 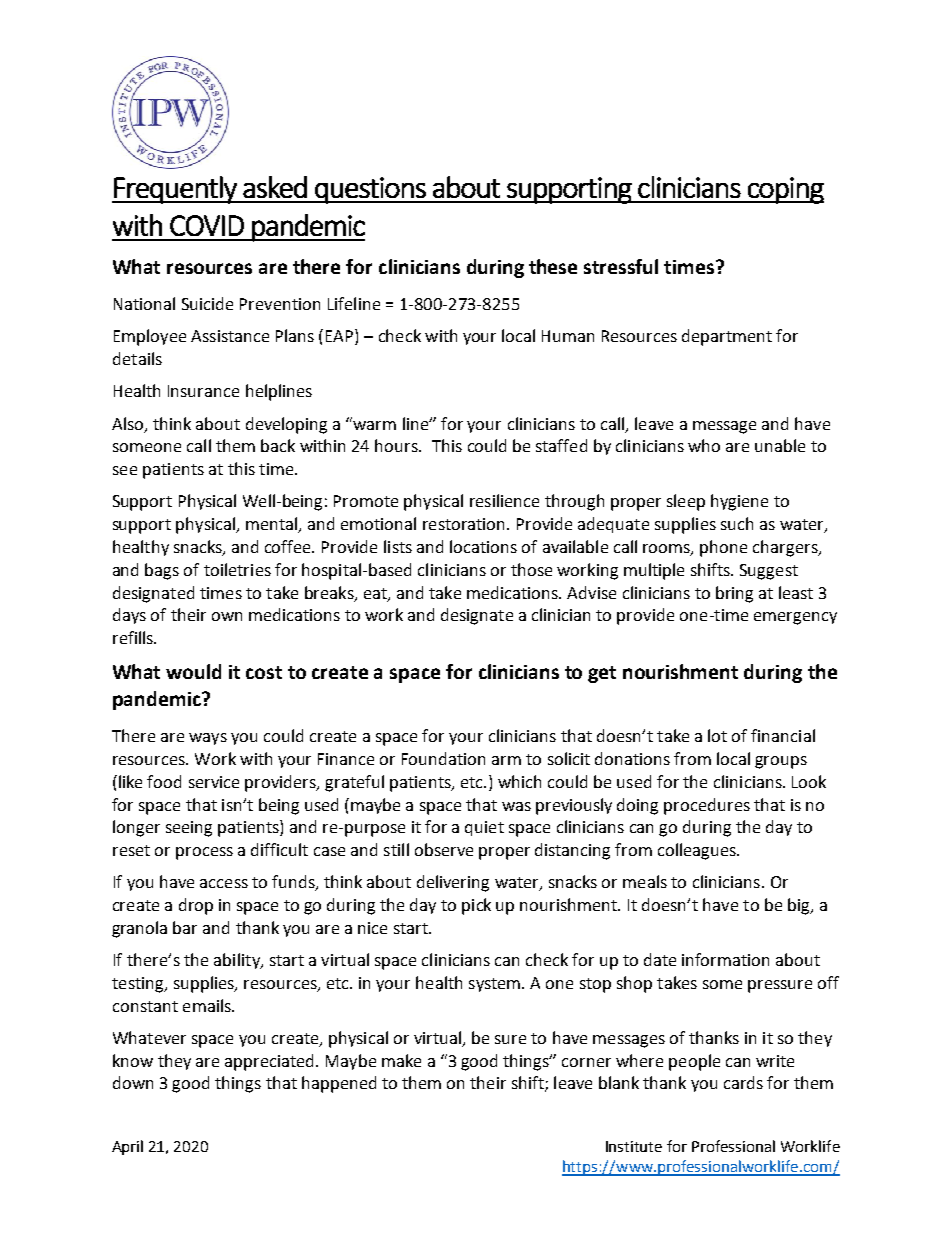 I want to click on such, so click(x=737, y=523).
